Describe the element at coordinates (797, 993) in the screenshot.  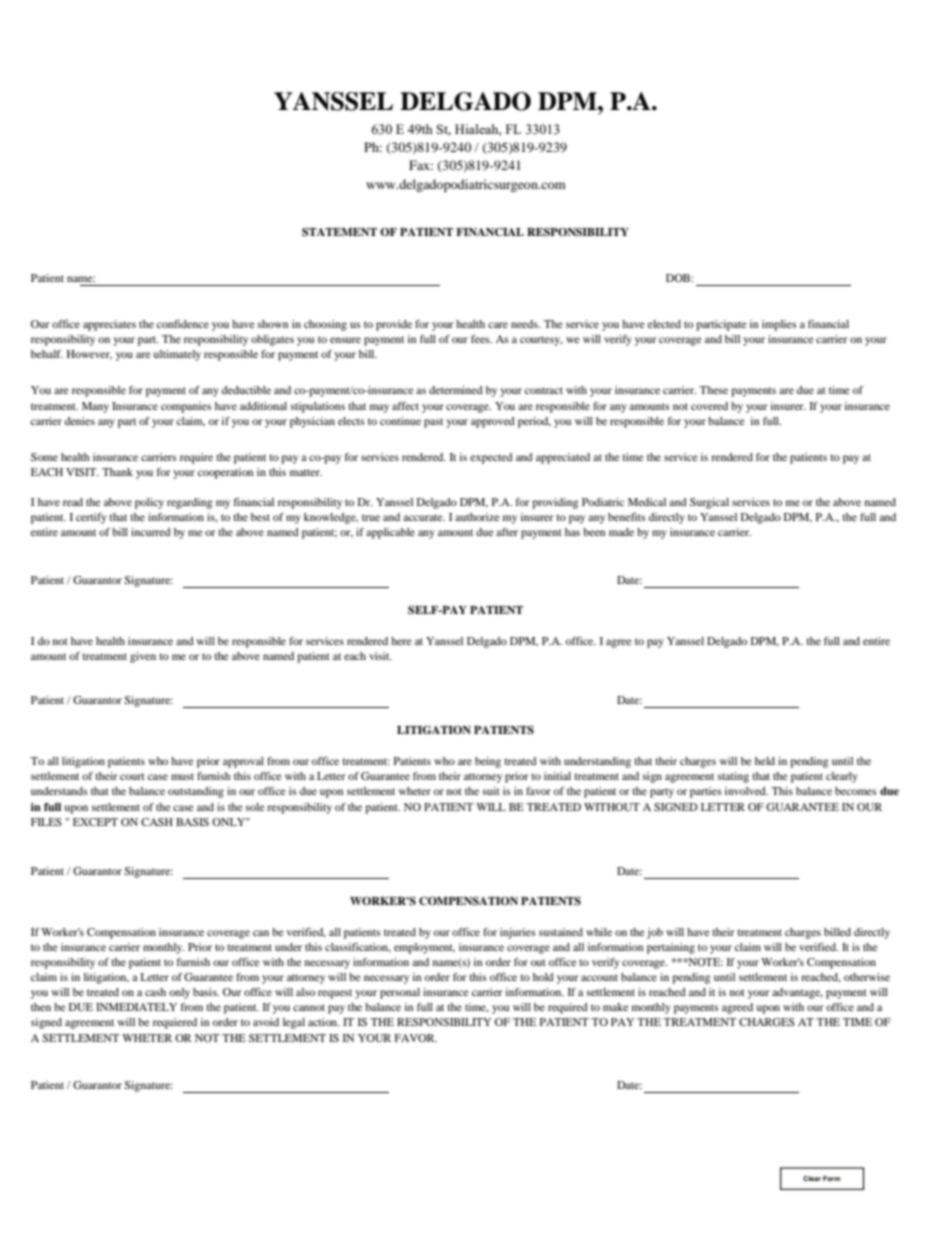
I see `advantage` at that location.
